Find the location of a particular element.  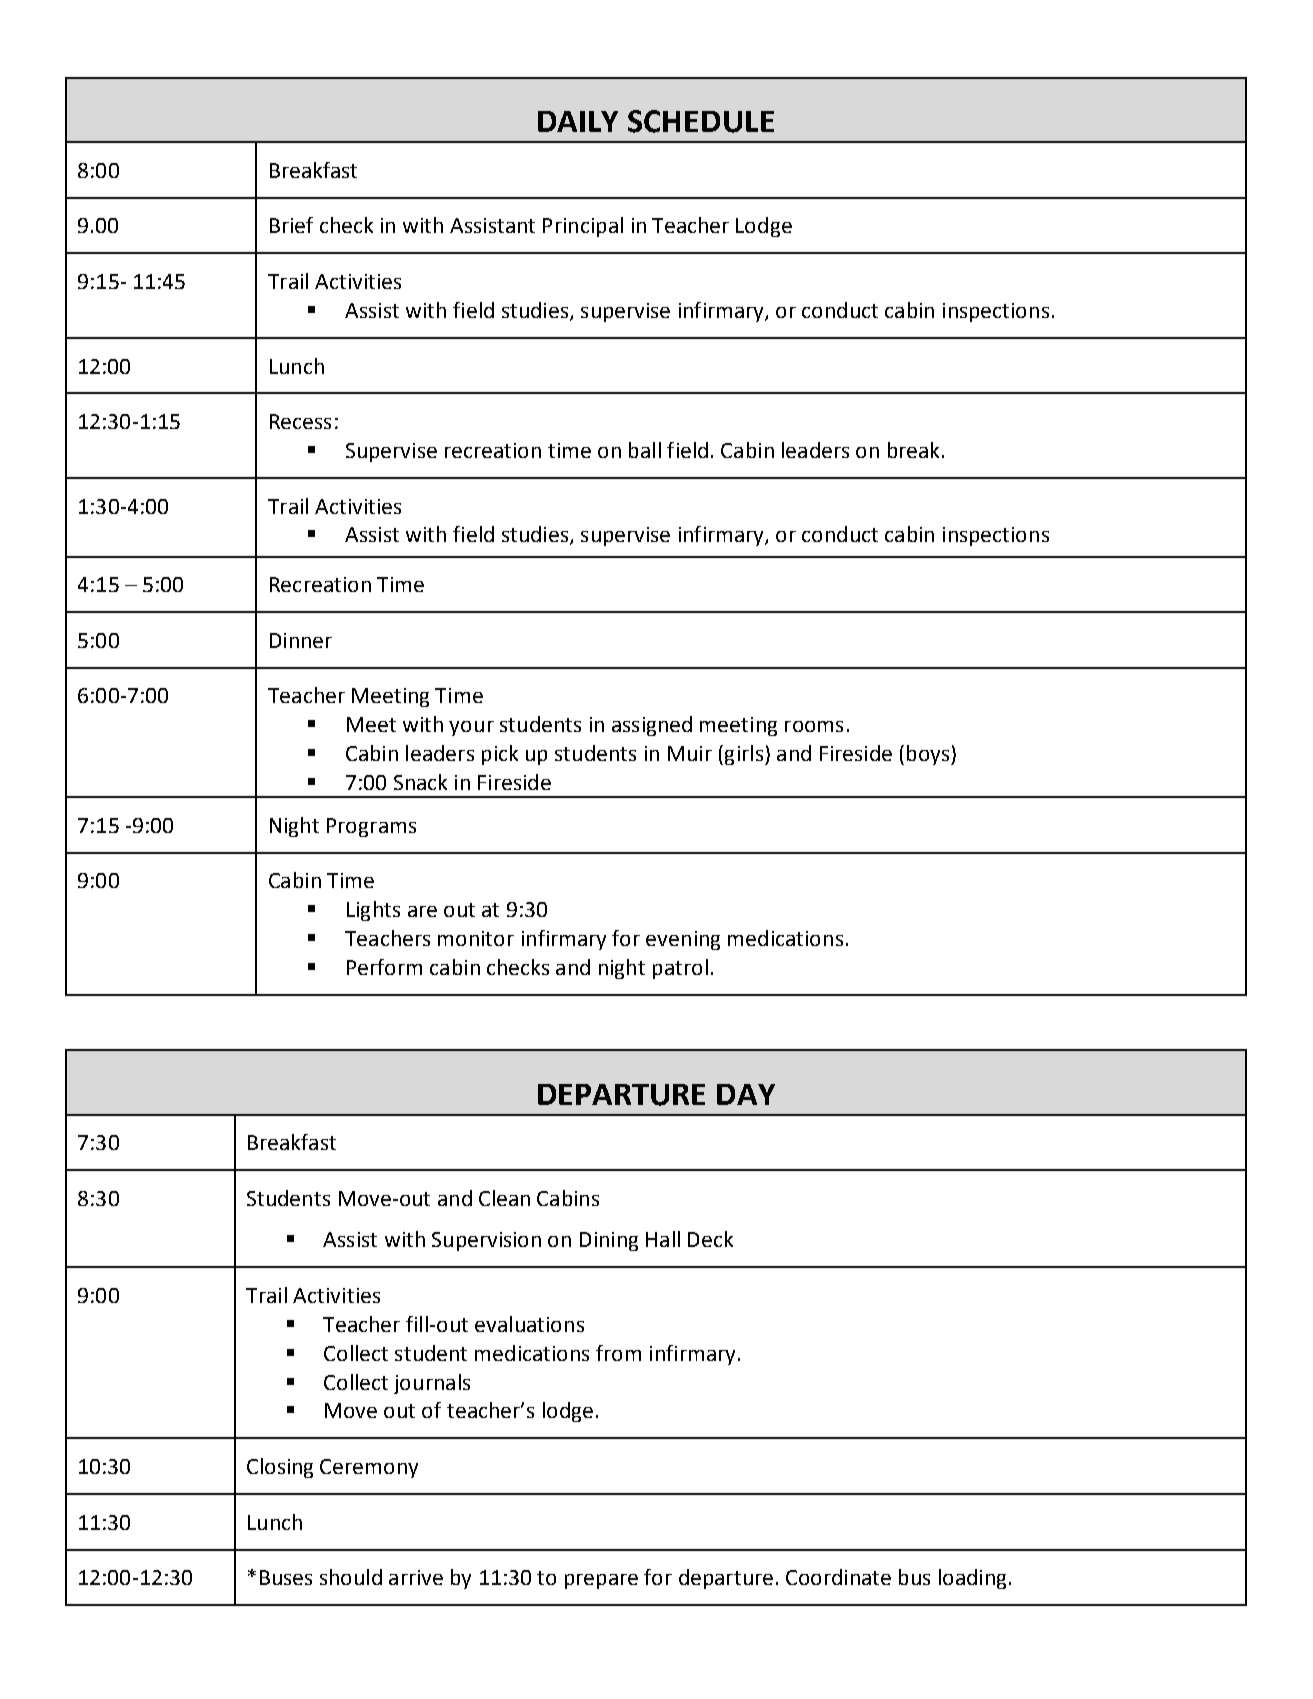

Recess is located at coordinates (300, 421).
